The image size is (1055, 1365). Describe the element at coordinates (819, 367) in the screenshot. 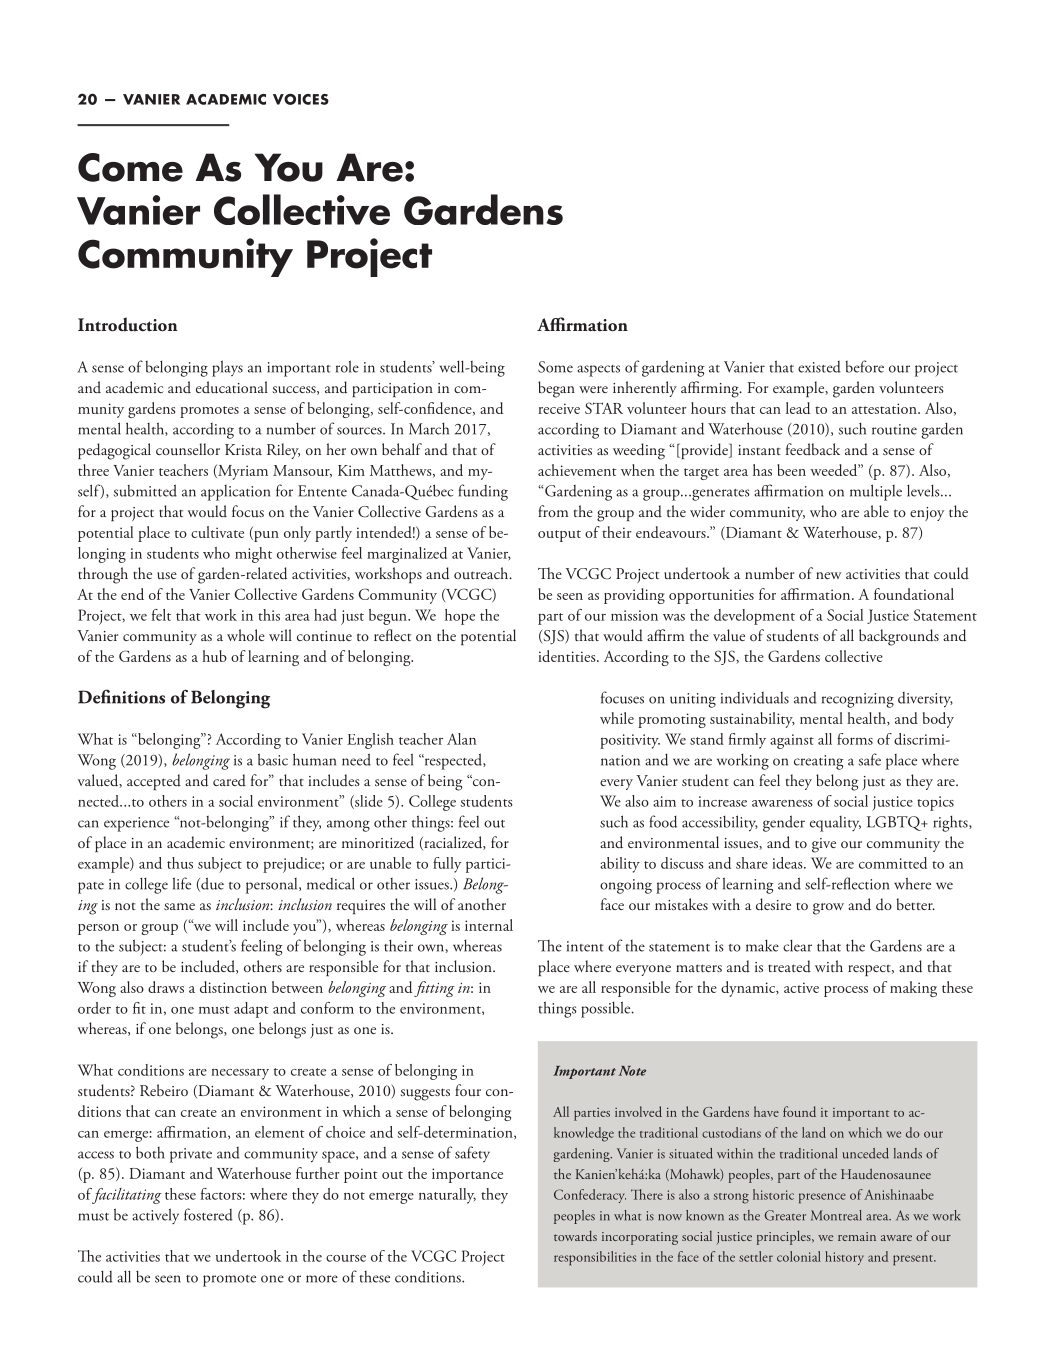

I see `existed` at that location.
